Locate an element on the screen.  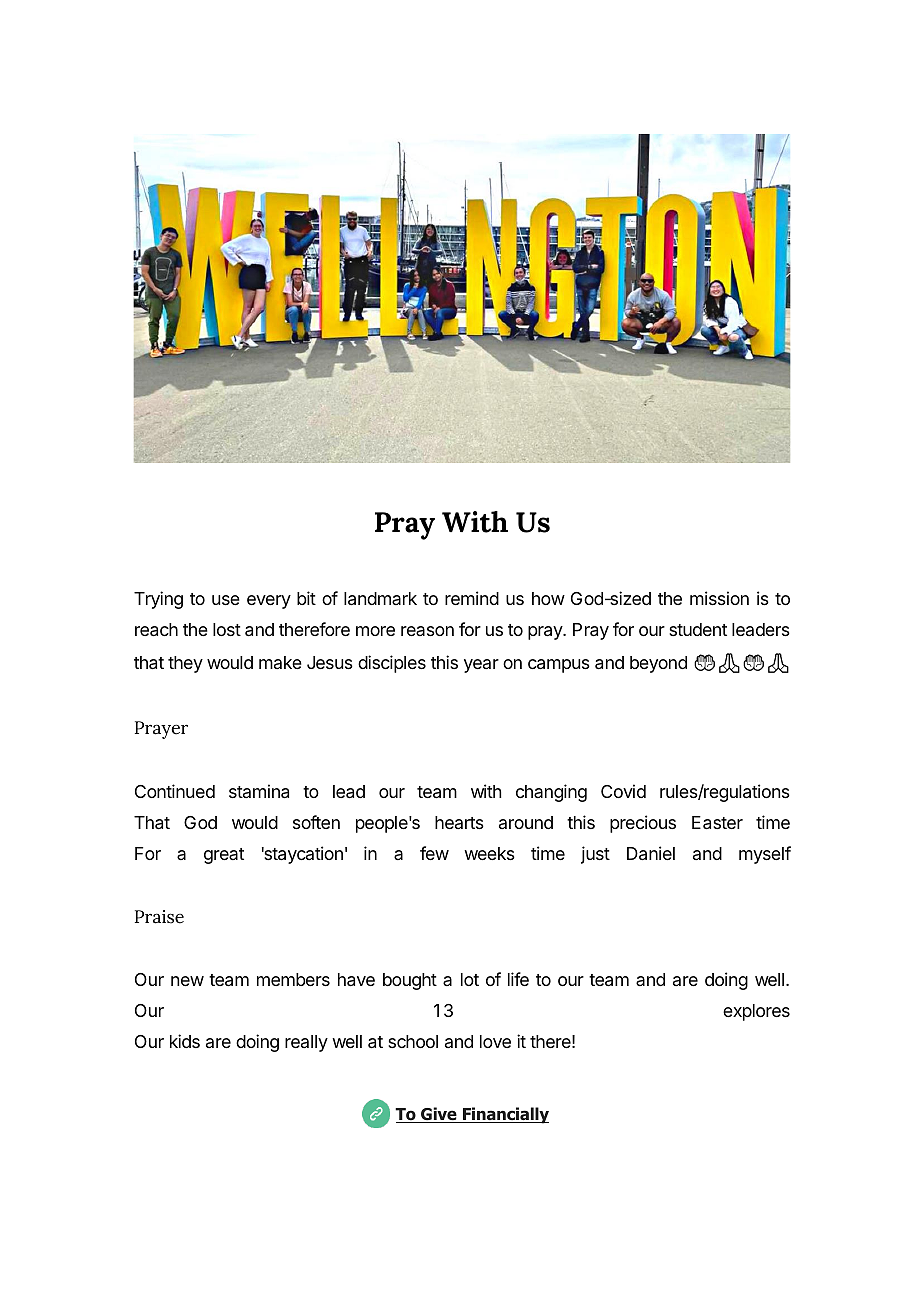
lot is located at coordinates (470, 979).
